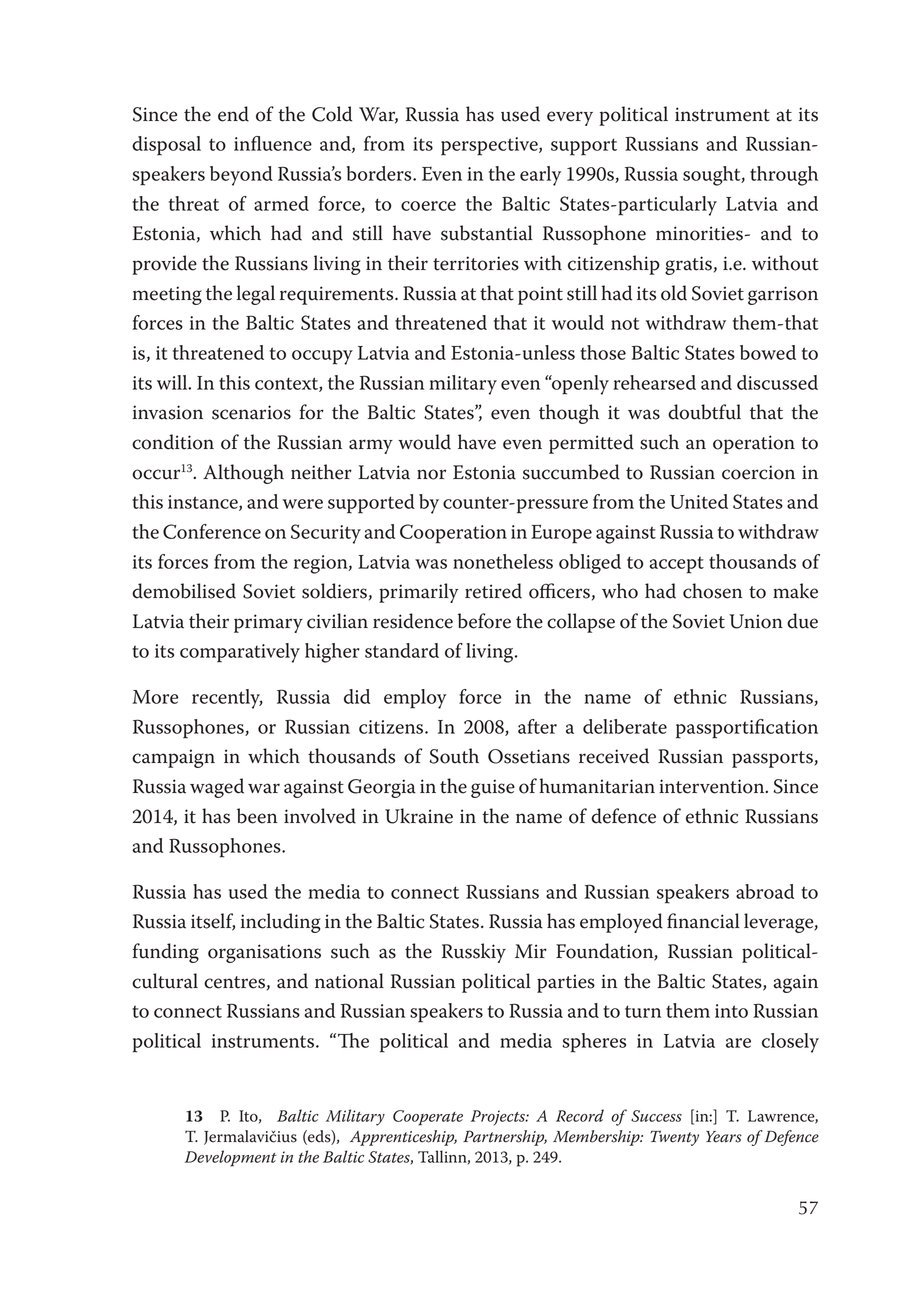 This page has height=1316, width=919. I want to click on army, so click(371, 446).
